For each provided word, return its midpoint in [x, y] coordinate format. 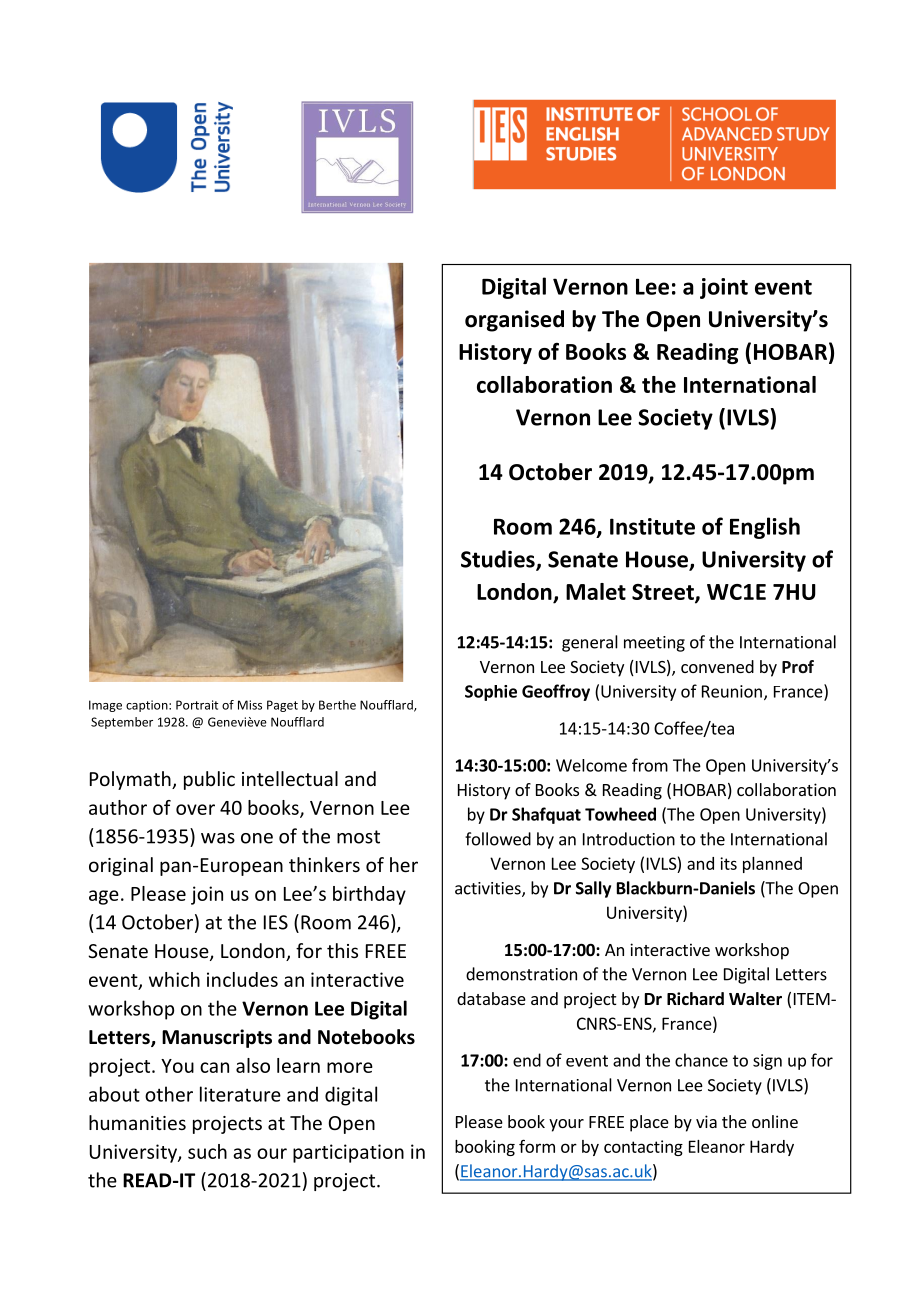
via [706, 1121]
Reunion [732, 691]
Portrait [197, 705]
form [537, 1146]
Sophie [491, 693]
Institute [652, 526]
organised [514, 321]
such [207, 1151]
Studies [499, 560]
